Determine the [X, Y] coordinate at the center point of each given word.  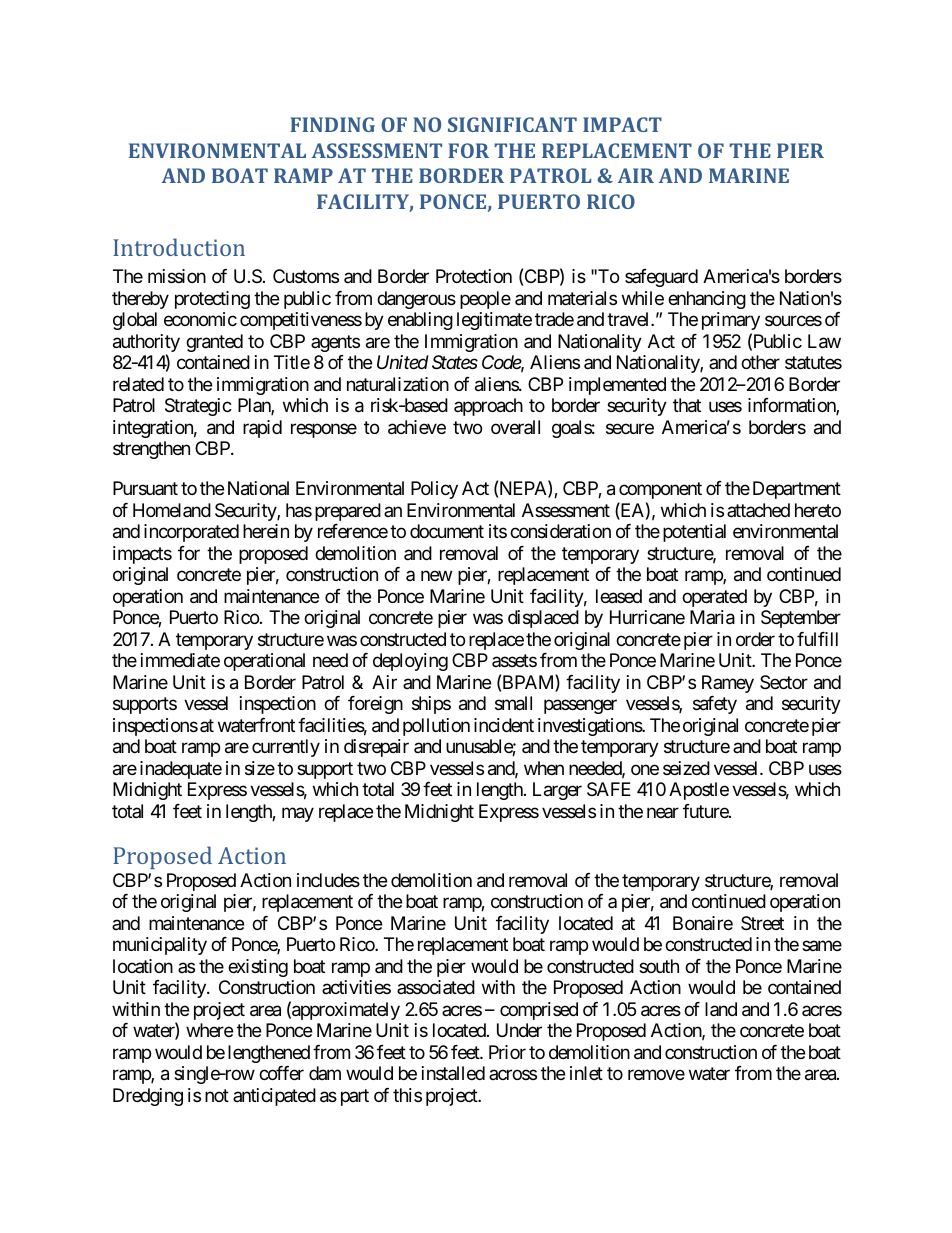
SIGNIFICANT [512, 124]
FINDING [332, 124]
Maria [712, 617]
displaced [543, 619]
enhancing [707, 300]
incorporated [191, 533]
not [217, 1095]
